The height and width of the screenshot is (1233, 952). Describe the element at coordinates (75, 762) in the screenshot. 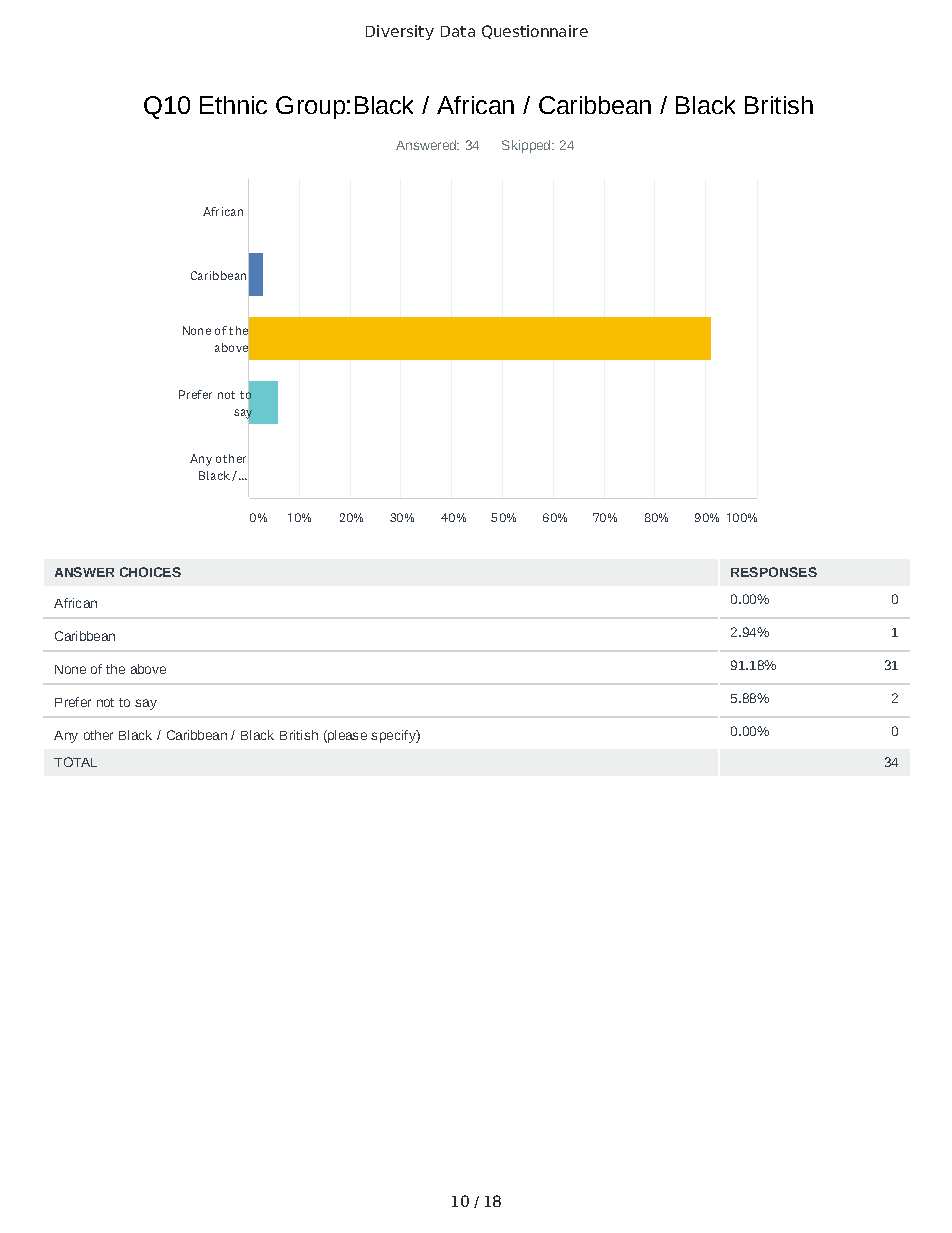

I see `TOTAL` at that location.
